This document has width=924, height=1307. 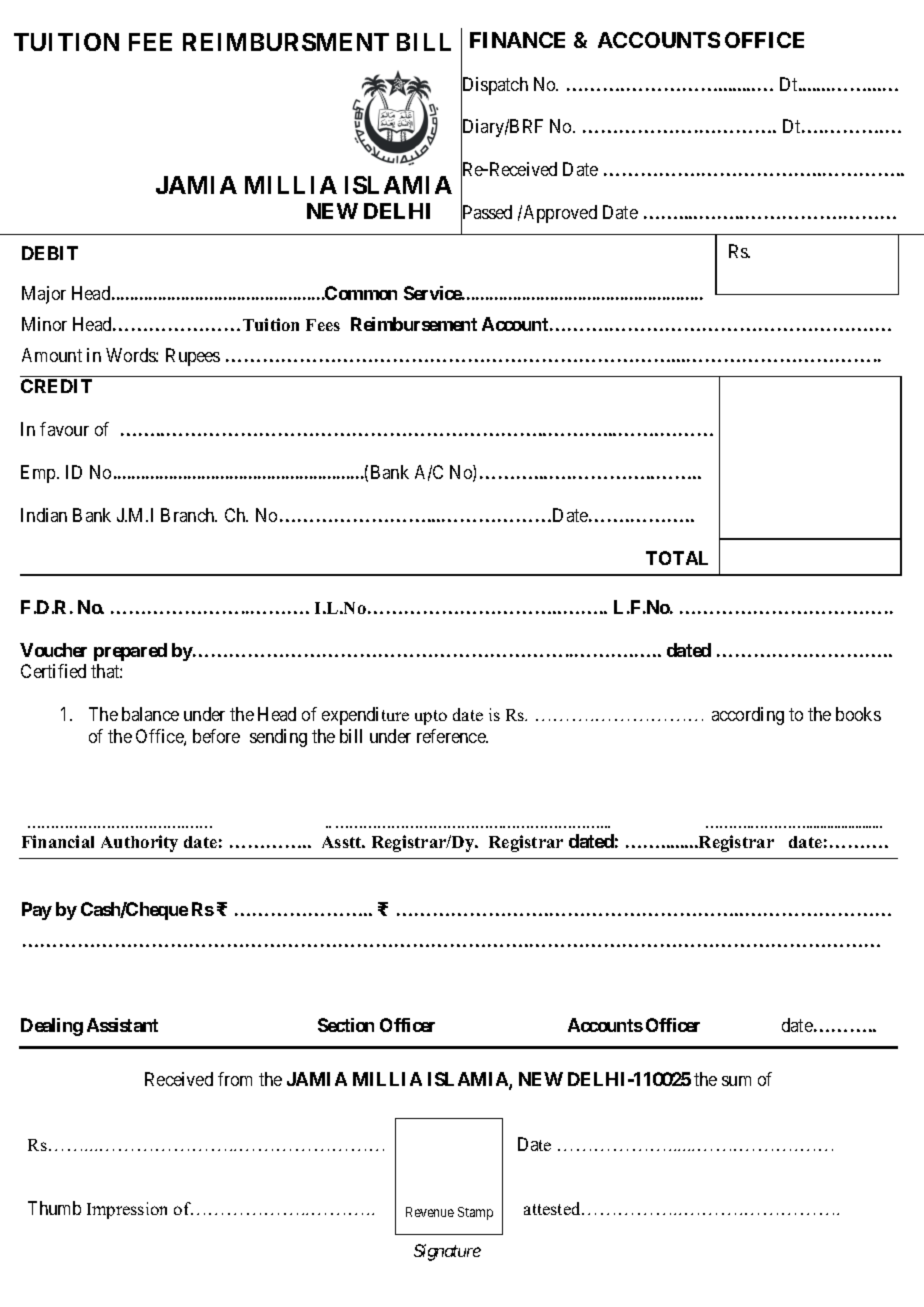 What do you see at coordinates (127, 1210) in the document?
I see `Impression` at bounding box center [127, 1210].
